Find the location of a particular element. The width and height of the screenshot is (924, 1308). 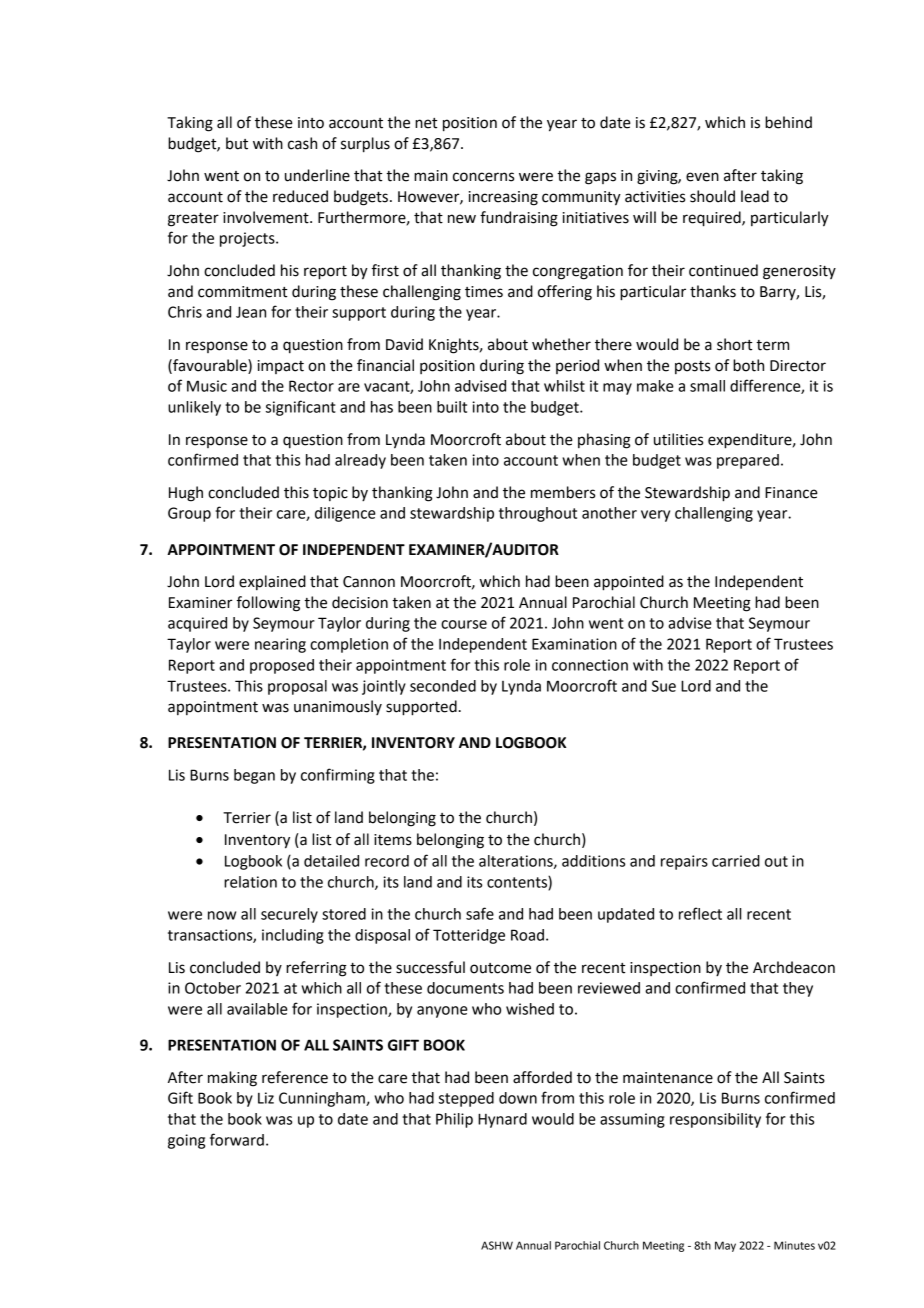

forward is located at coordinates (237, 1139).
